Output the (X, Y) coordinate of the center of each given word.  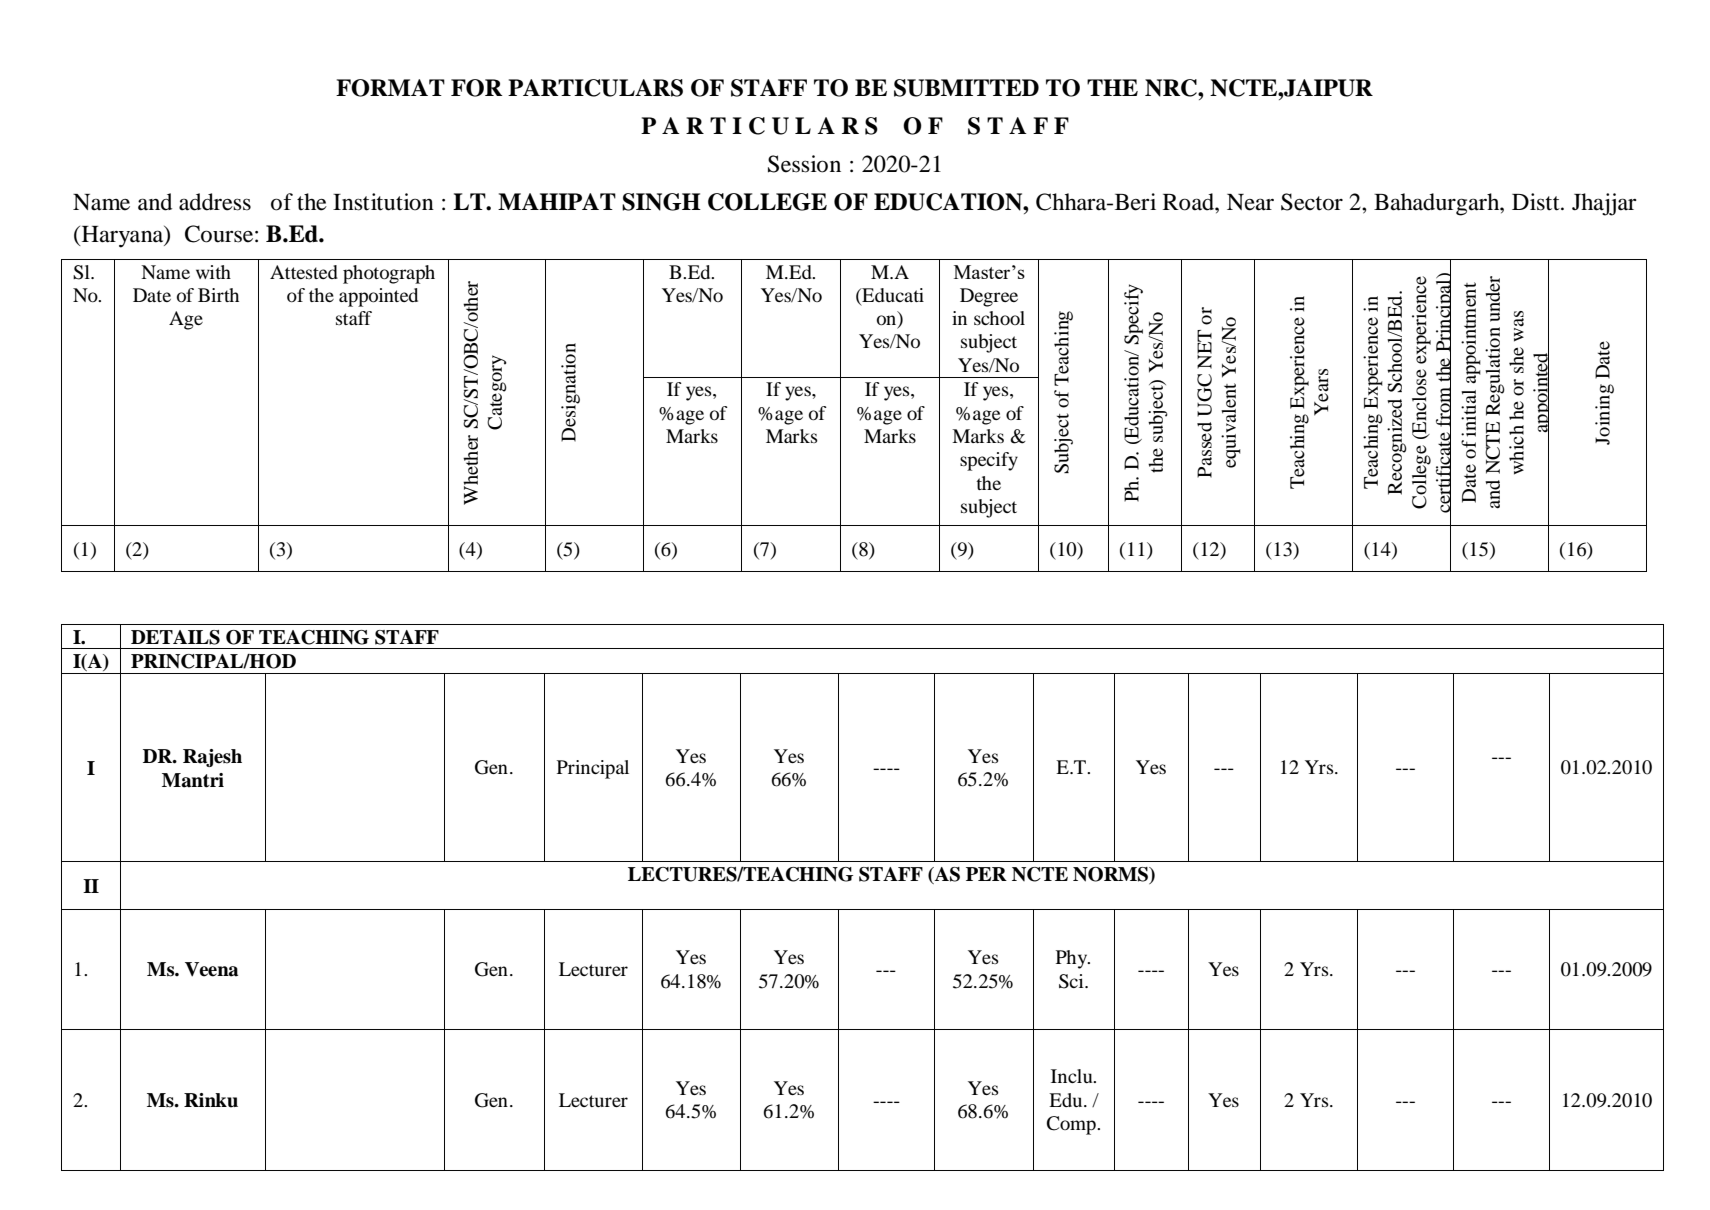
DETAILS (175, 637)
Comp (1072, 1125)
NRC (1172, 88)
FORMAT (390, 88)
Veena (211, 969)
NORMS (1111, 875)
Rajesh (212, 758)
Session (804, 164)
